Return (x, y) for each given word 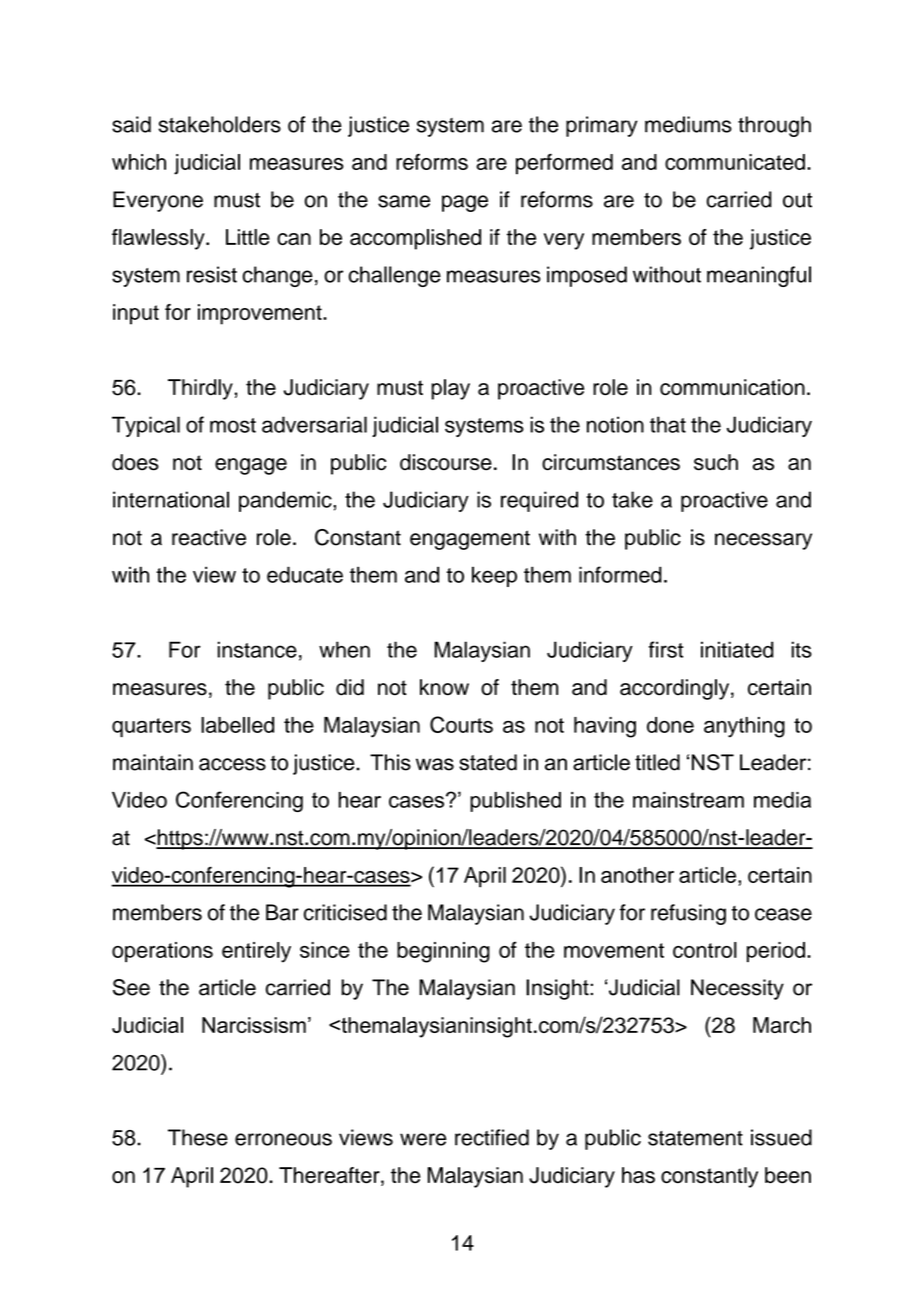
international (171, 499)
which (139, 162)
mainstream (688, 800)
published (515, 801)
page (465, 203)
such (716, 462)
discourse (446, 462)
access (232, 764)
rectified (492, 1137)
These (198, 1137)
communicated (735, 162)
